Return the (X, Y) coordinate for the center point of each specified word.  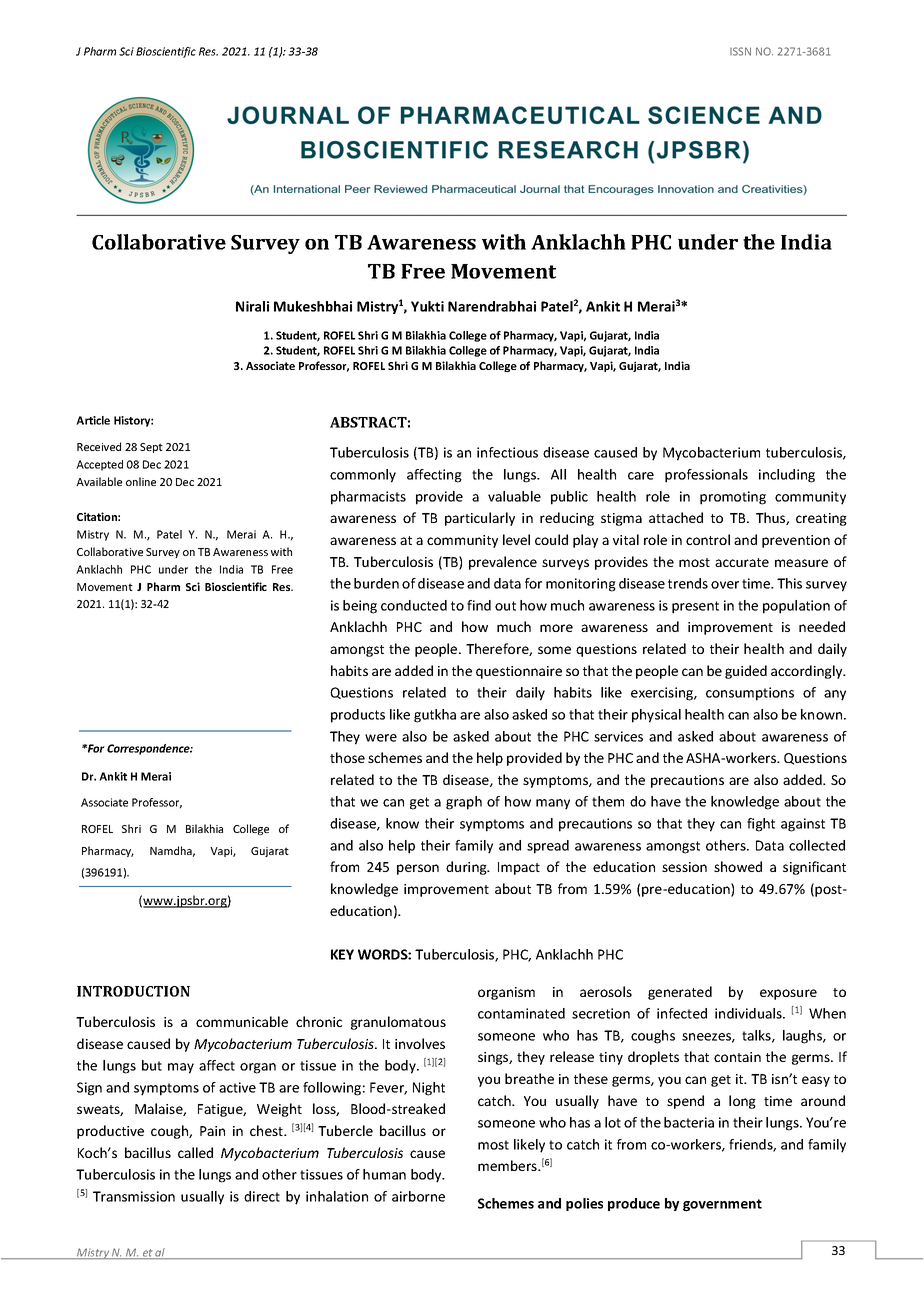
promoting (733, 498)
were (381, 738)
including (787, 476)
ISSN (740, 51)
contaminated (521, 1013)
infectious (507, 452)
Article (93, 420)
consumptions (750, 694)
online (141, 481)
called (195, 1152)
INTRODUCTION (133, 991)
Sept (151, 448)
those (347, 757)
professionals (706, 476)
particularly (480, 519)
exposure (788, 994)
